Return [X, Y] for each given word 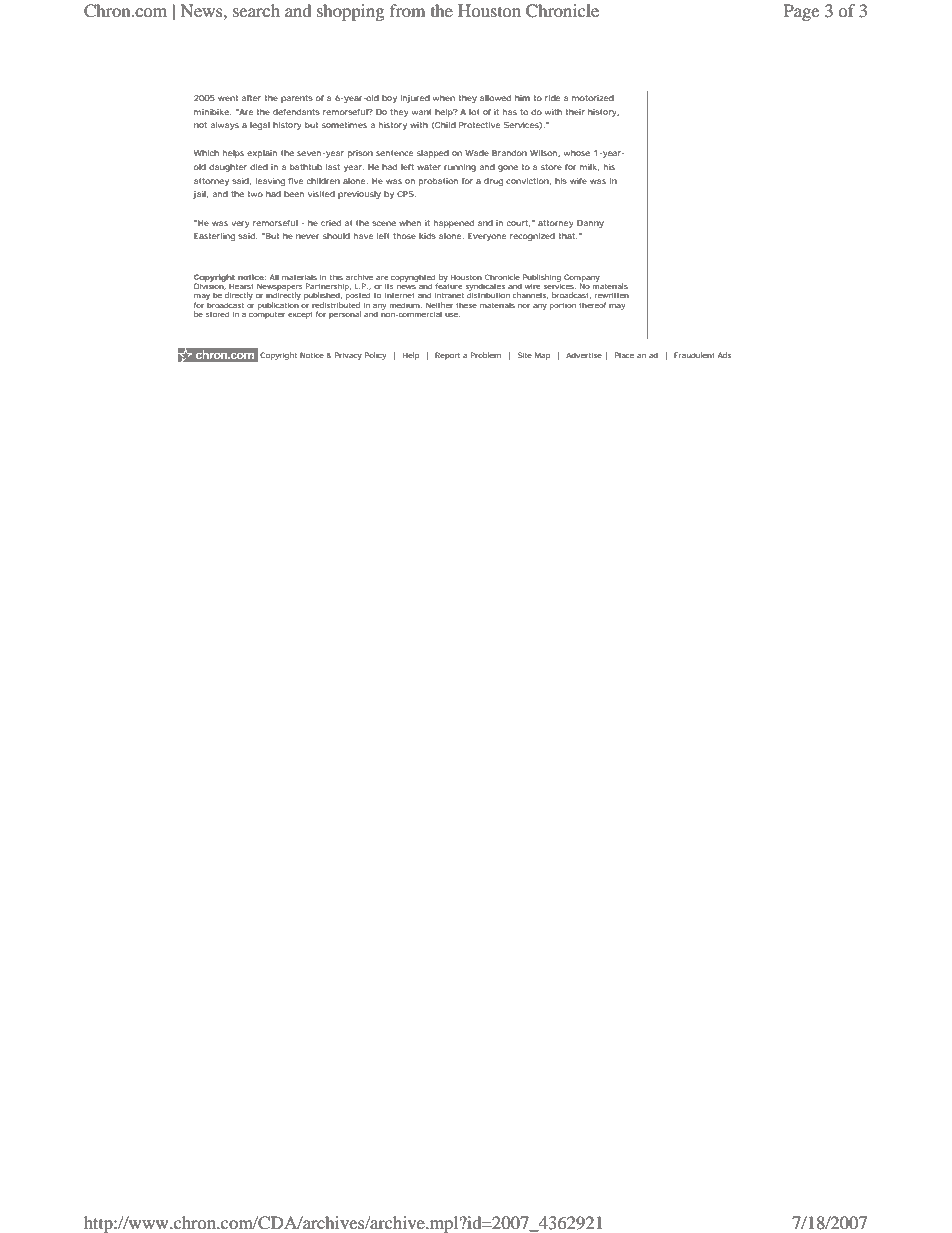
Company [582, 279]
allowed [495, 98]
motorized [593, 98]
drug [493, 182]
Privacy [348, 356]
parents [297, 99]
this [336, 277]
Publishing [541, 279]
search [256, 10]
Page [801, 12]
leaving [270, 182]
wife [578, 181]
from [407, 10]
